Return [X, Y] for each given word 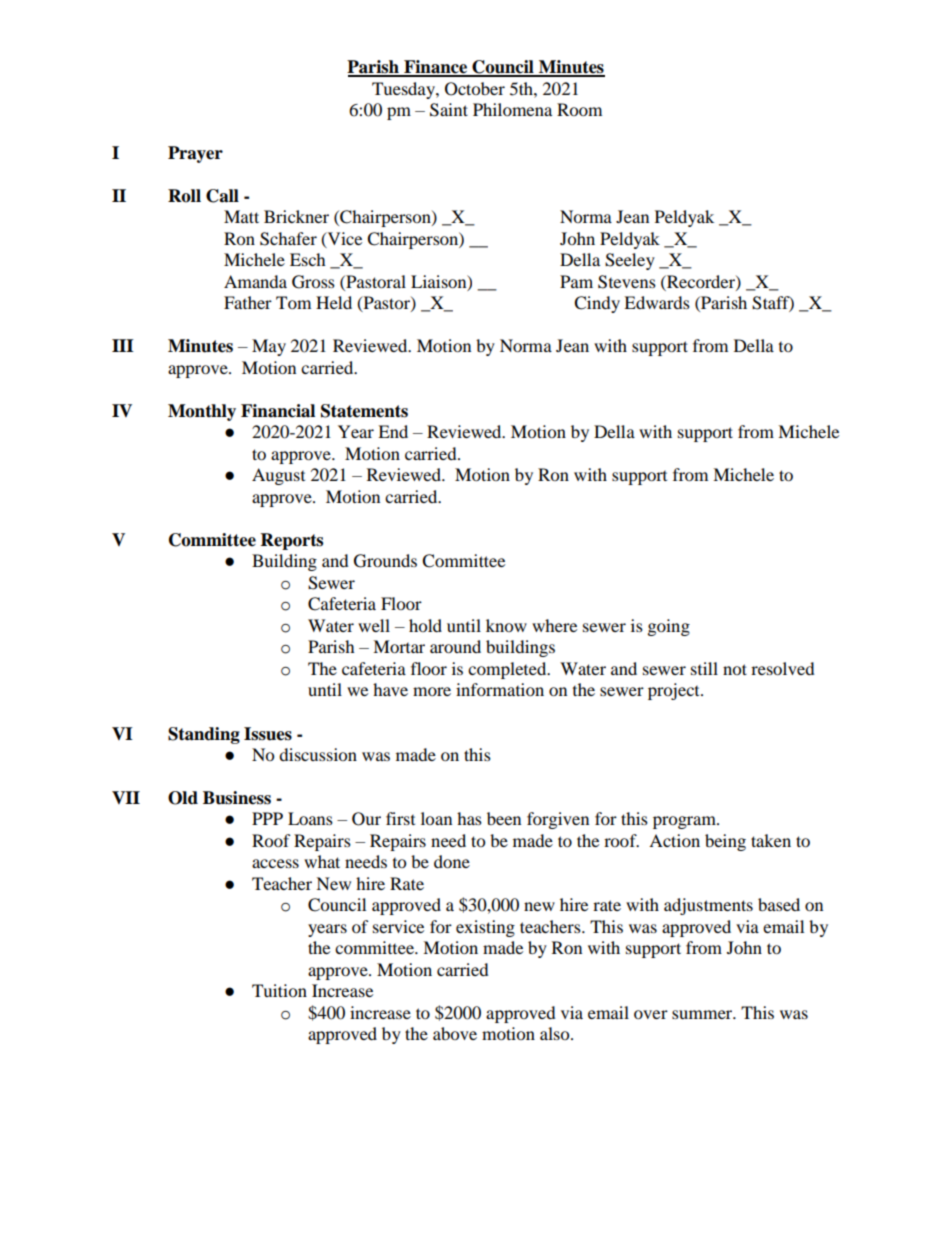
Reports [292, 541]
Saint [449, 110]
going [669, 627]
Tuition [279, 990]
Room [579, 109]
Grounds [385, 561]
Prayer [195, 154]
